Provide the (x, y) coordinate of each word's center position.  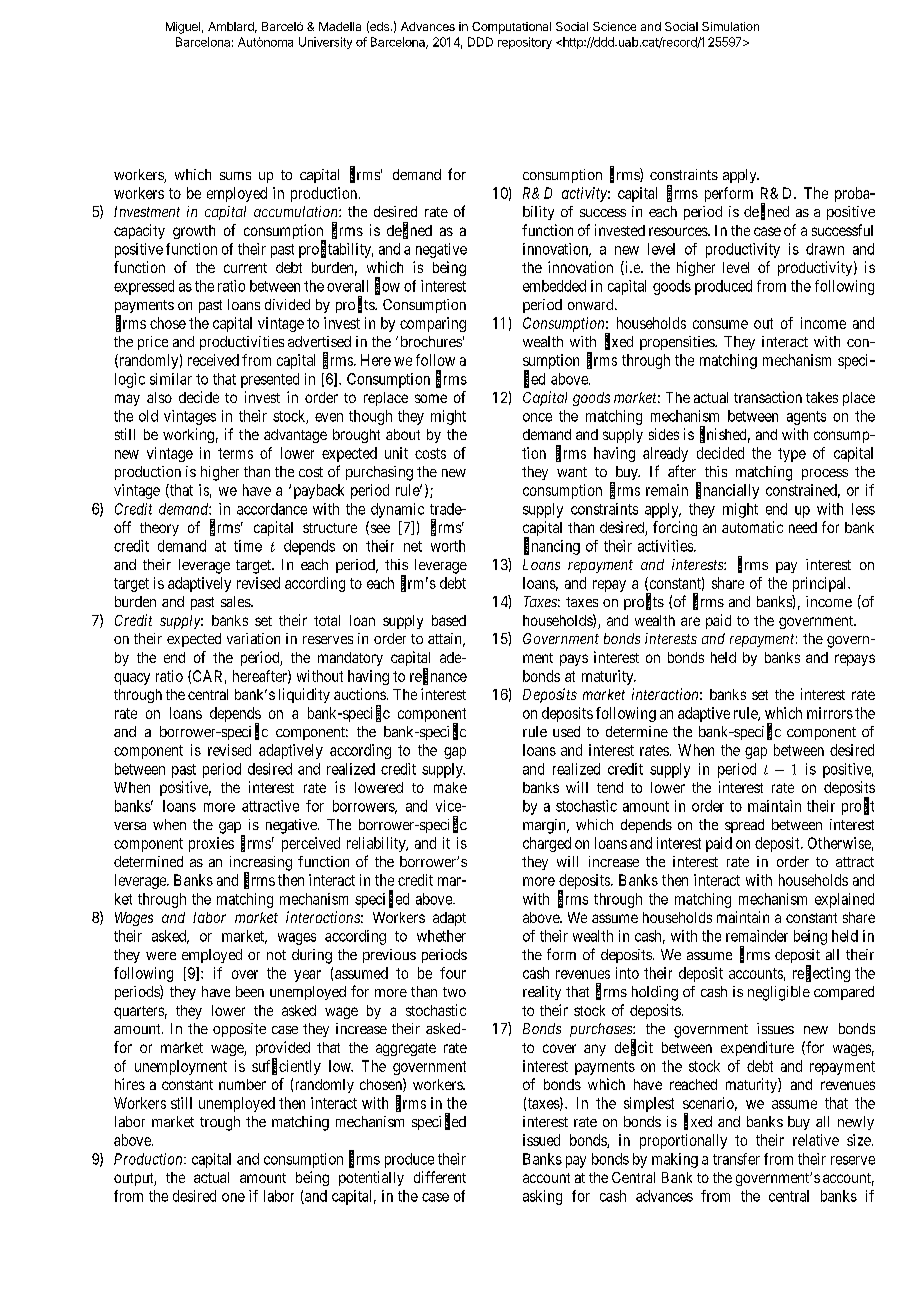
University (325, 43)
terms (235, 453)
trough (220, 1123)
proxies (211, 844)
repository (525, 43)
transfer (736, 1159)
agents (806, 418)
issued (541, 1140)
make (450, 787)
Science (614, 26)
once (537, 417)
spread (744, 826)
